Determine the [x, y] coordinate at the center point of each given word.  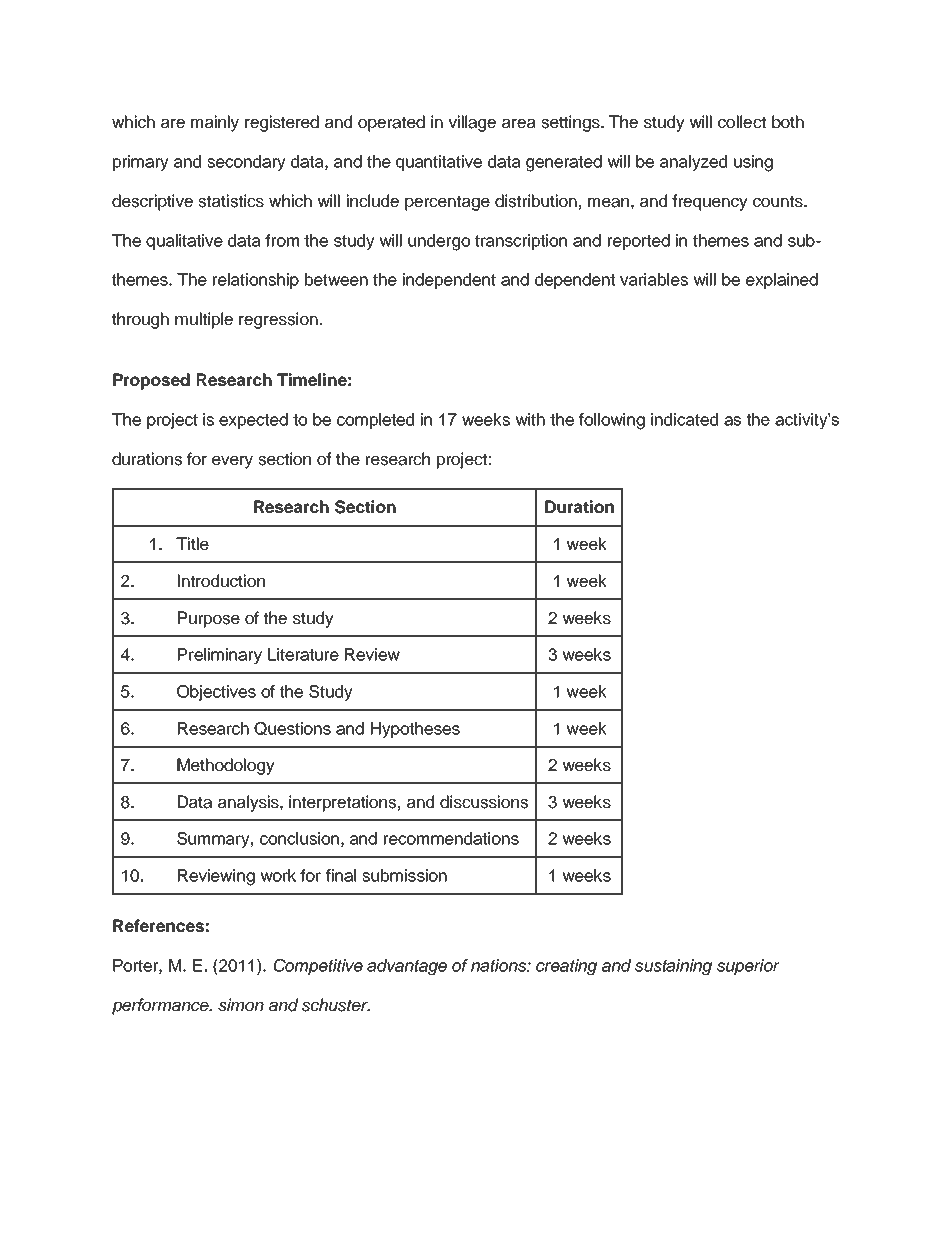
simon [241, 1005]
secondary [246, 163]
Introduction [221, 581]
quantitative [439, 163]
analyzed [693, 163]
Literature [303, 654]
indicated [684, 419]
